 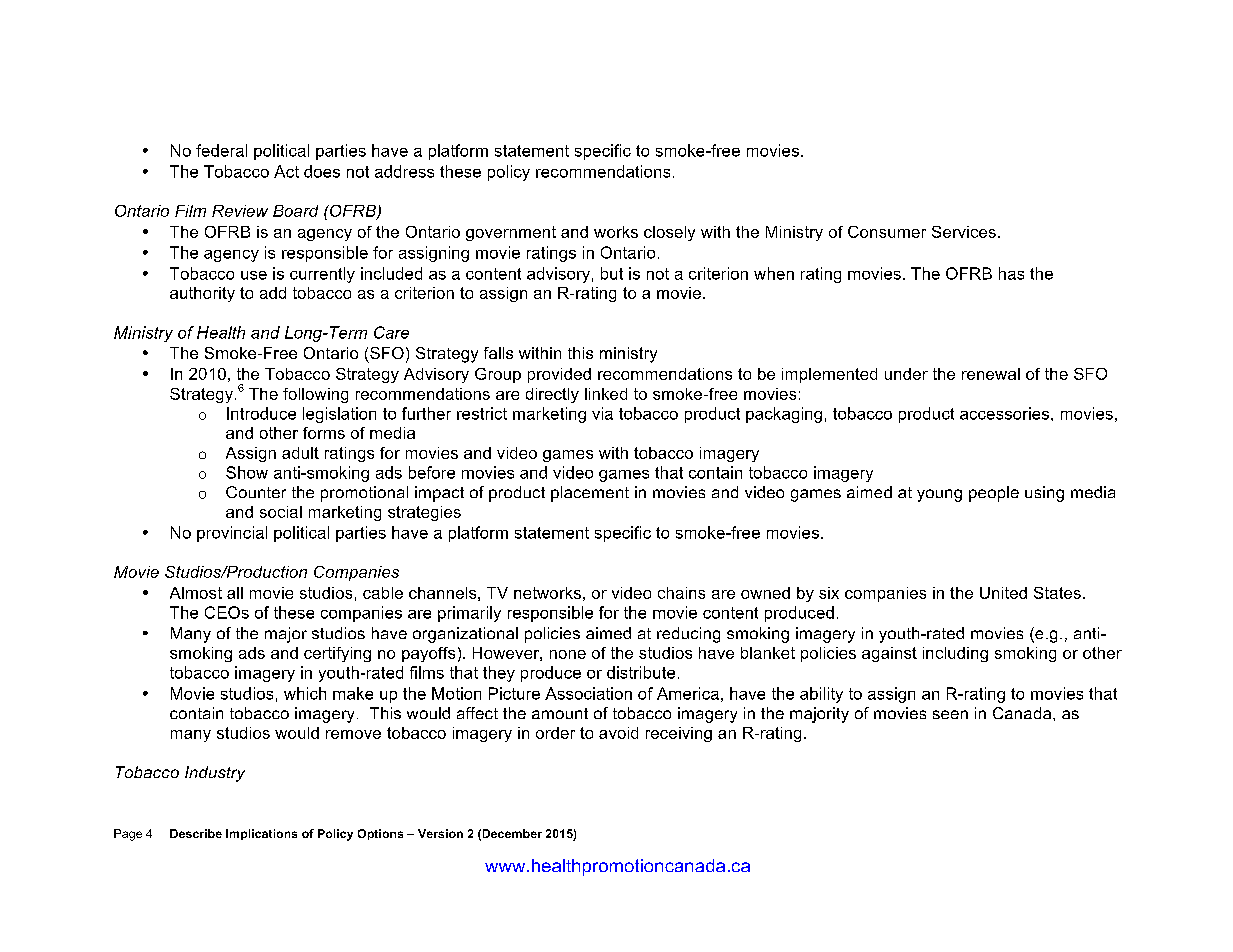 I want to click on United, so click(x=1003, y=593).
